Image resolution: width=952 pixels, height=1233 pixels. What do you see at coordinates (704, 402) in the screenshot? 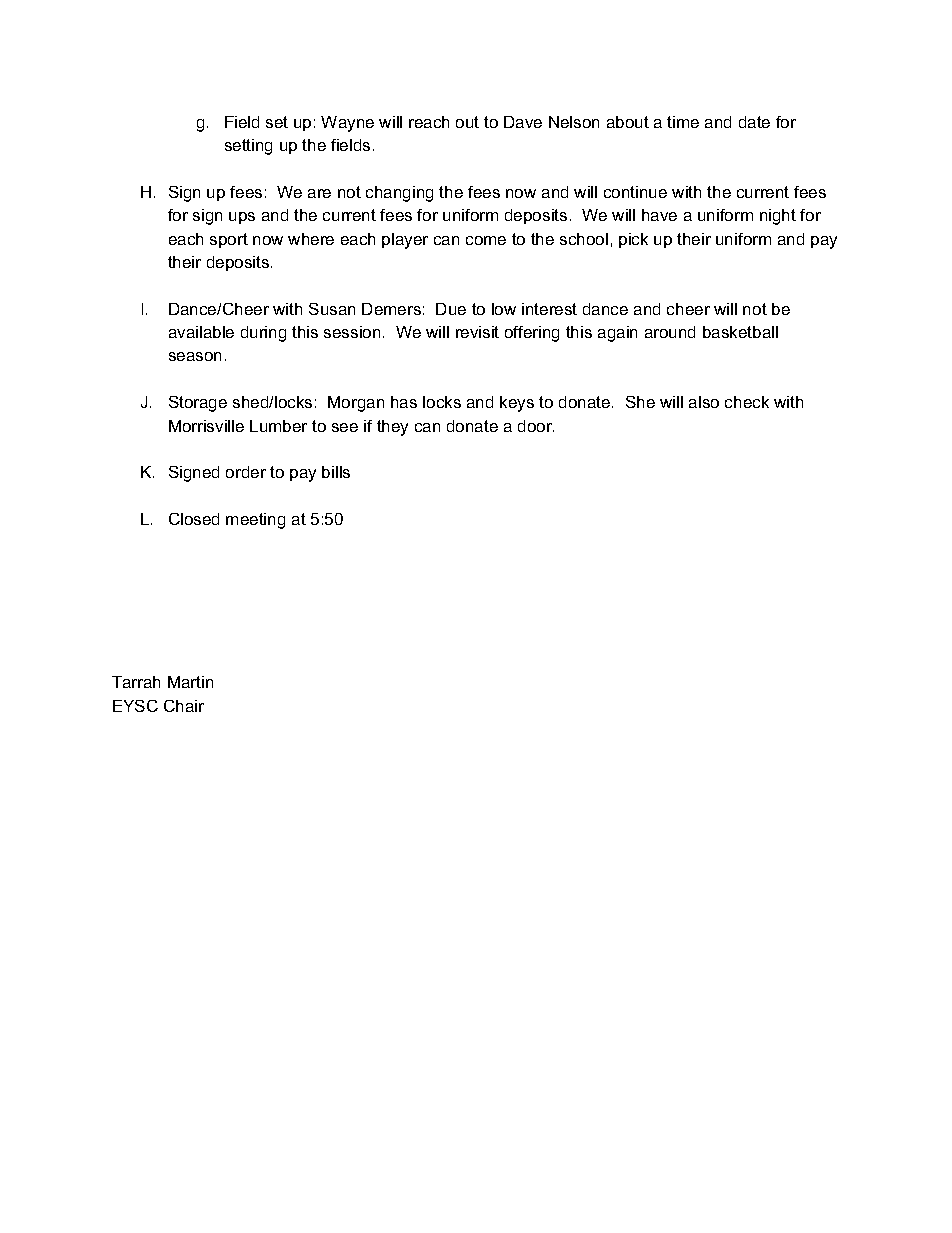
I see `also` at bounding box center [704, 402].
